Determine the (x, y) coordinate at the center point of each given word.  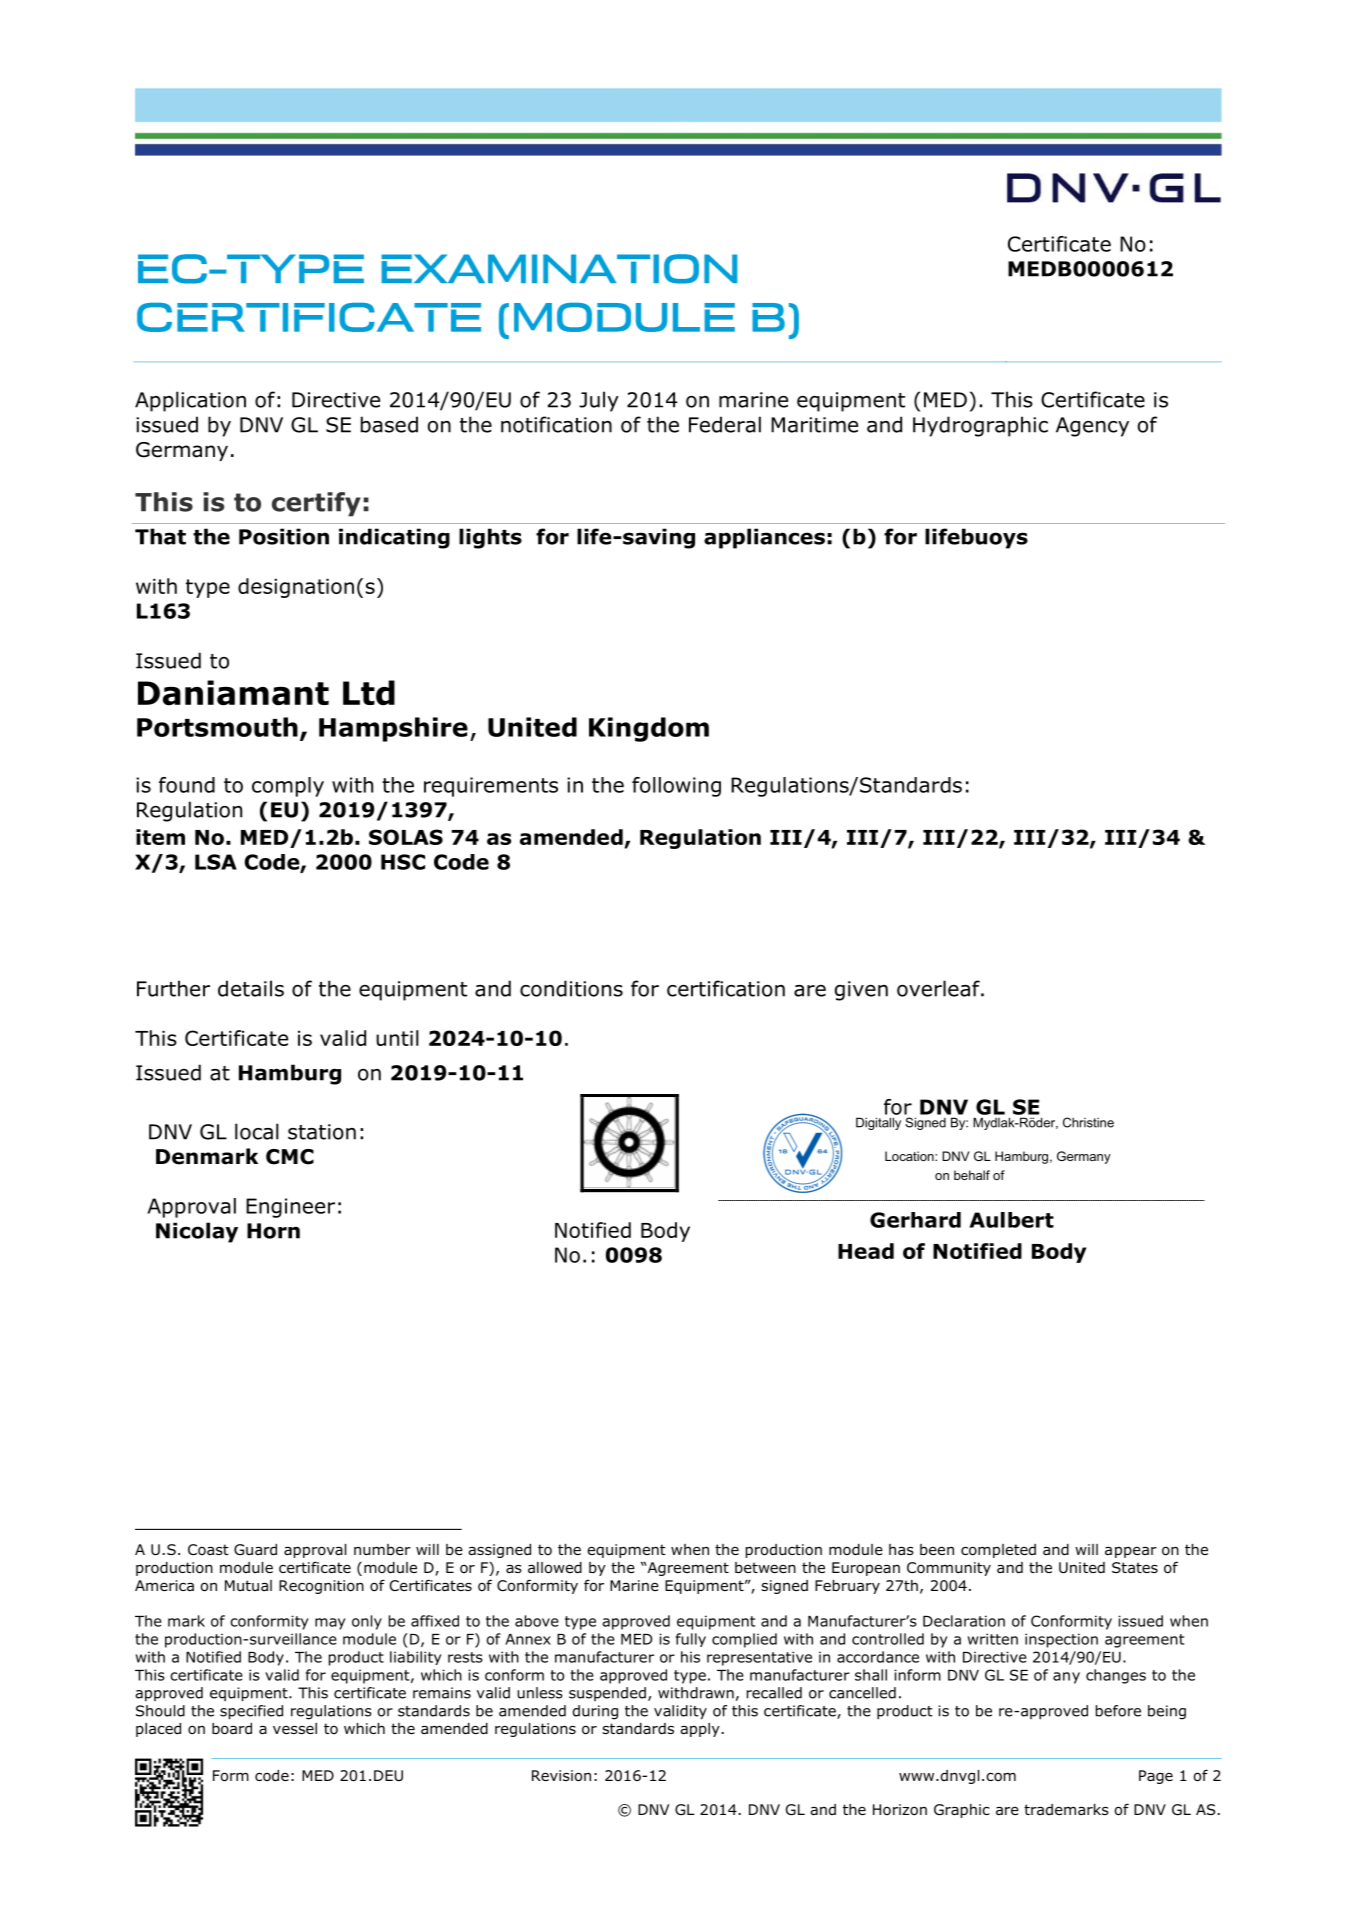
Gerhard (915, 1220)
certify (316, 504)
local (257, 1131)
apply (700, 1730)
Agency (1092, 427)
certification (726, 988)
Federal (725, 424)
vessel (295, 1728)
